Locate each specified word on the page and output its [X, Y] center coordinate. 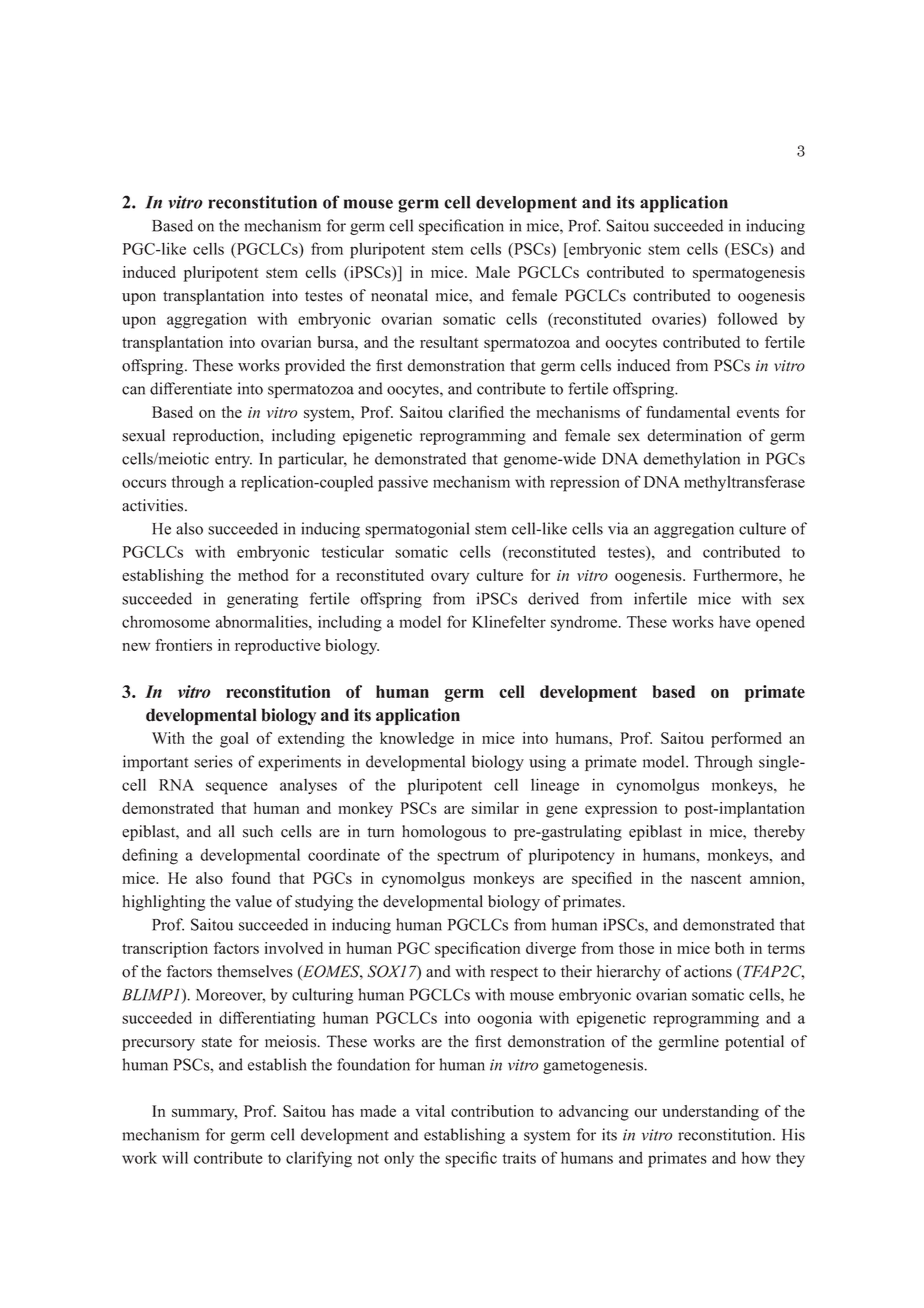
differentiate [191, 388]
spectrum [468, 857]
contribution [492, 1111]
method [263, 575]
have [734, 622]
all [227, 831]
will [175, 1157]
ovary [450, 579]
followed [748, 318]
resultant [449, 342]
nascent [716, 879]
